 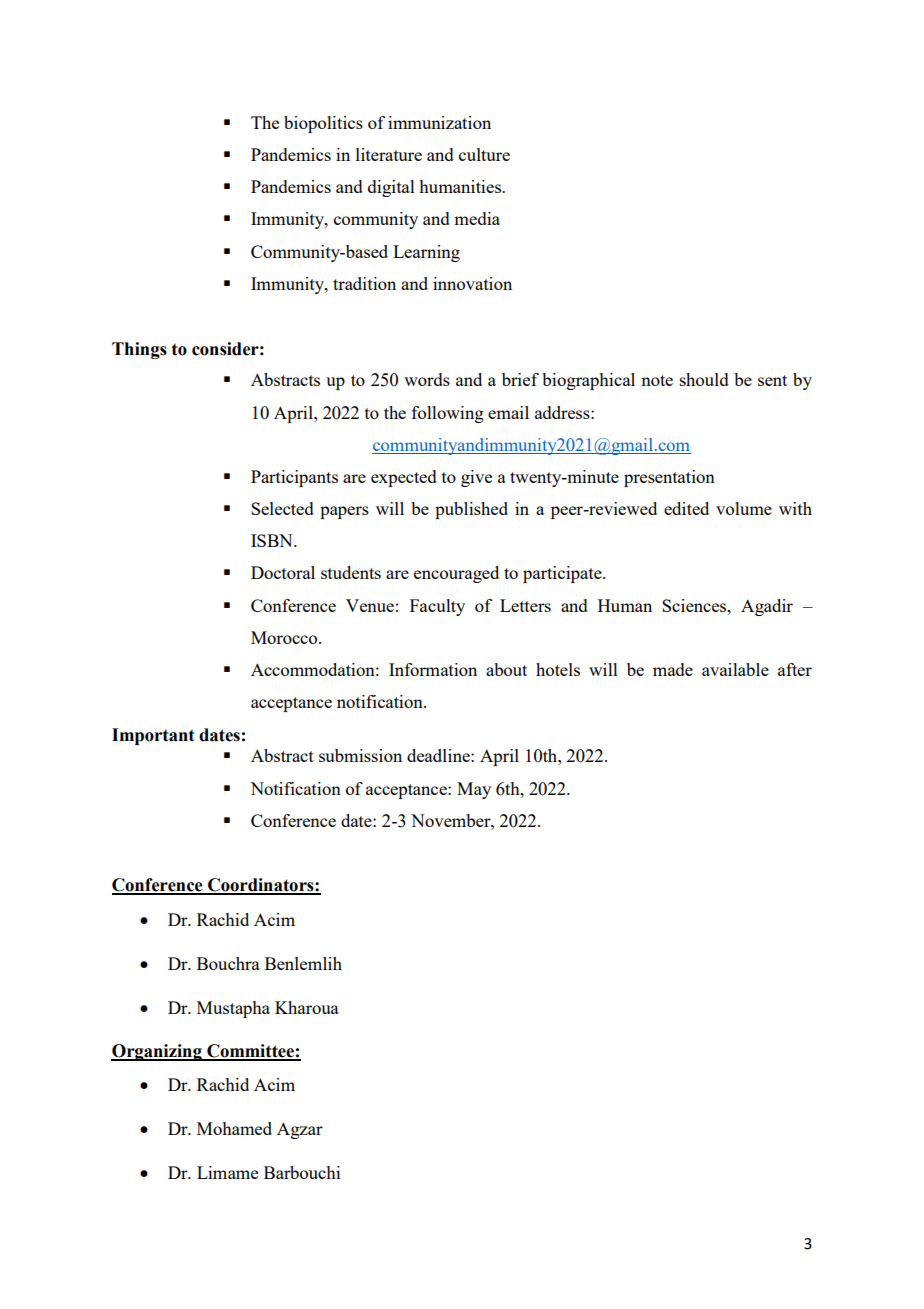 I want to click on Sciences, so click(x=695, y=605).
